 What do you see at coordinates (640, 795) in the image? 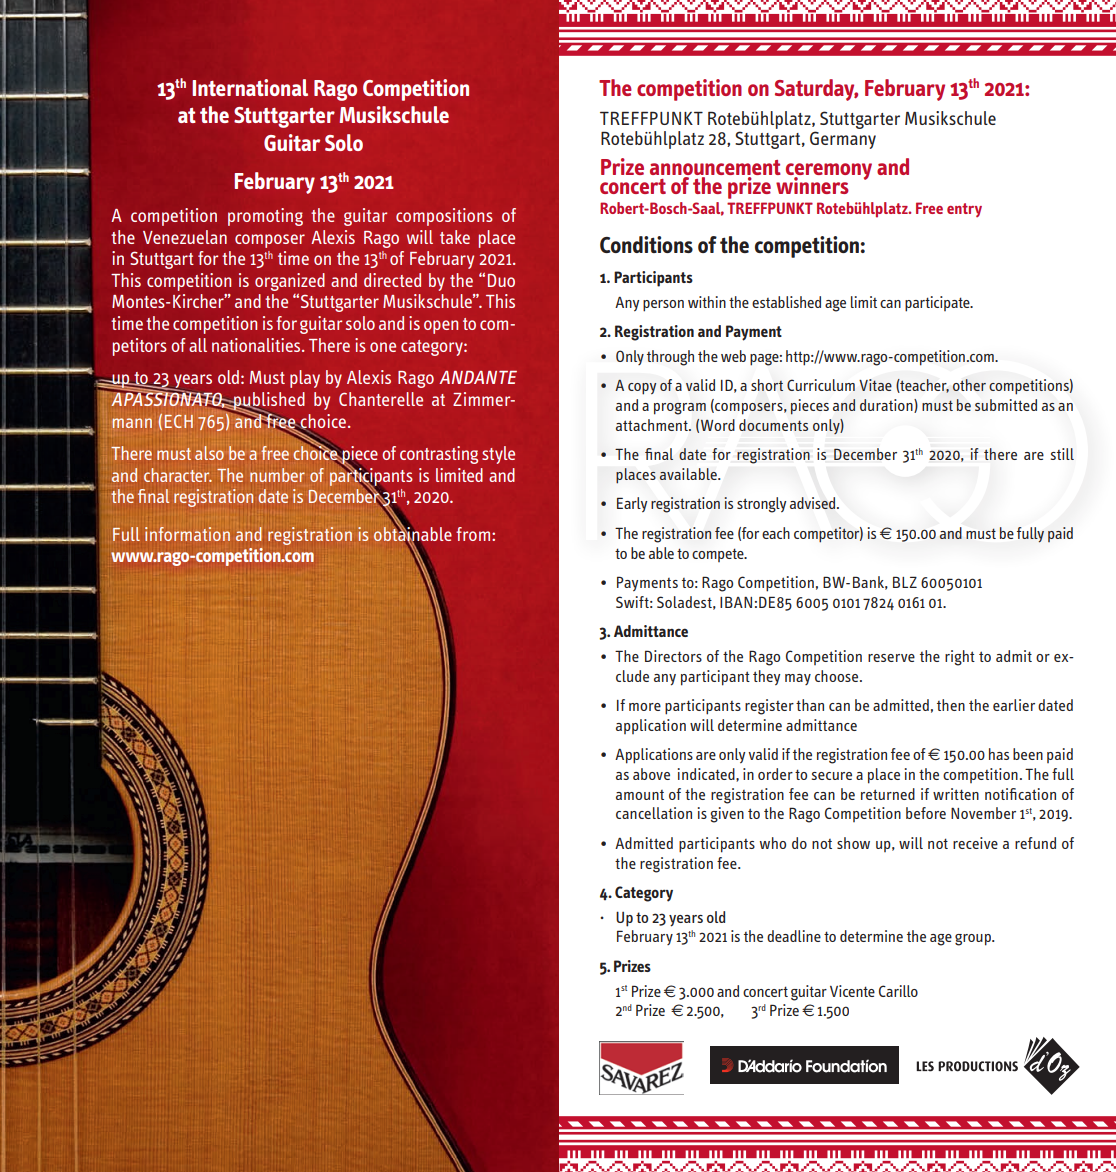
I see `amount` at bounding box center [640, 795].
